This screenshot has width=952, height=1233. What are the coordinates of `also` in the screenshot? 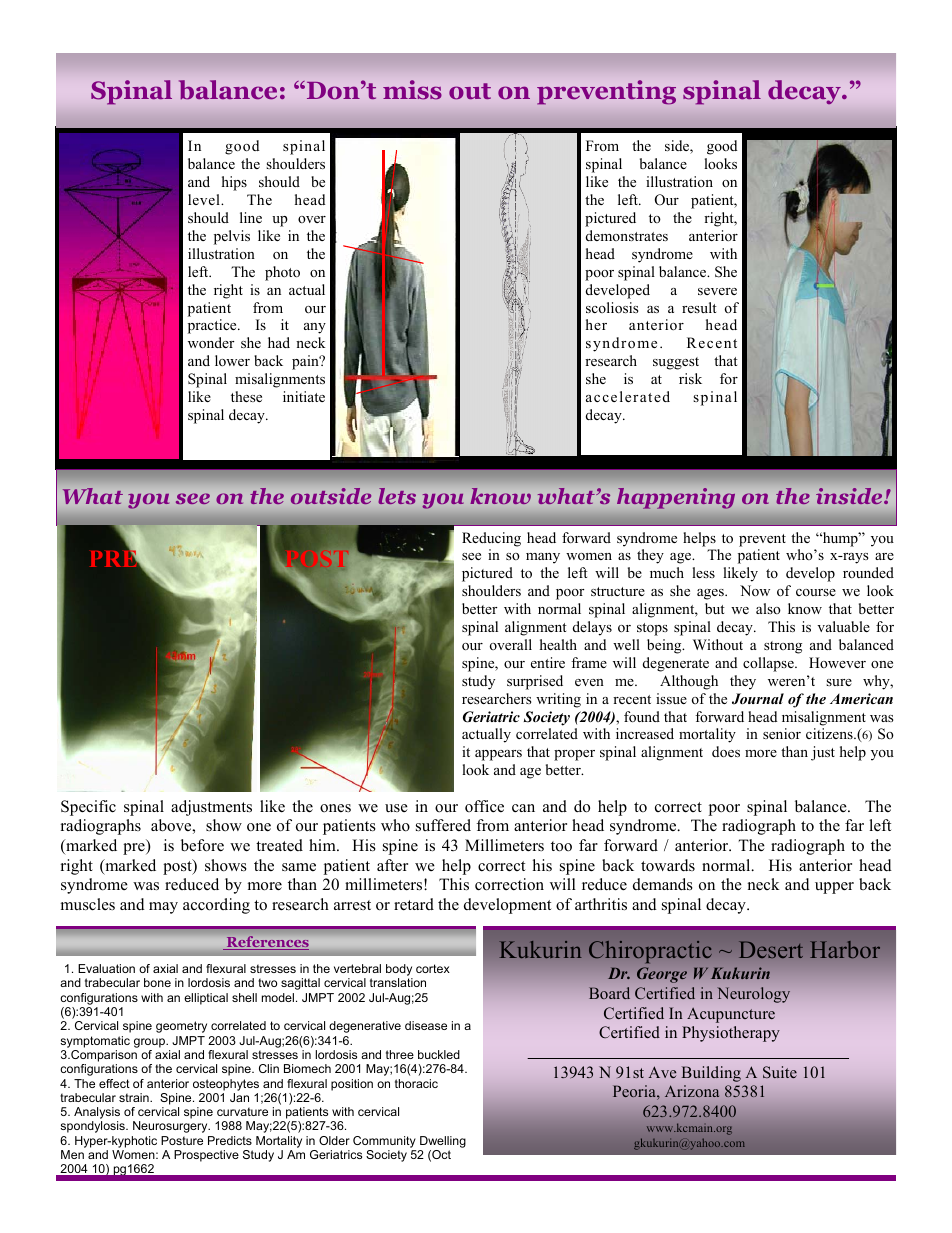 It's located at (768, 608).
